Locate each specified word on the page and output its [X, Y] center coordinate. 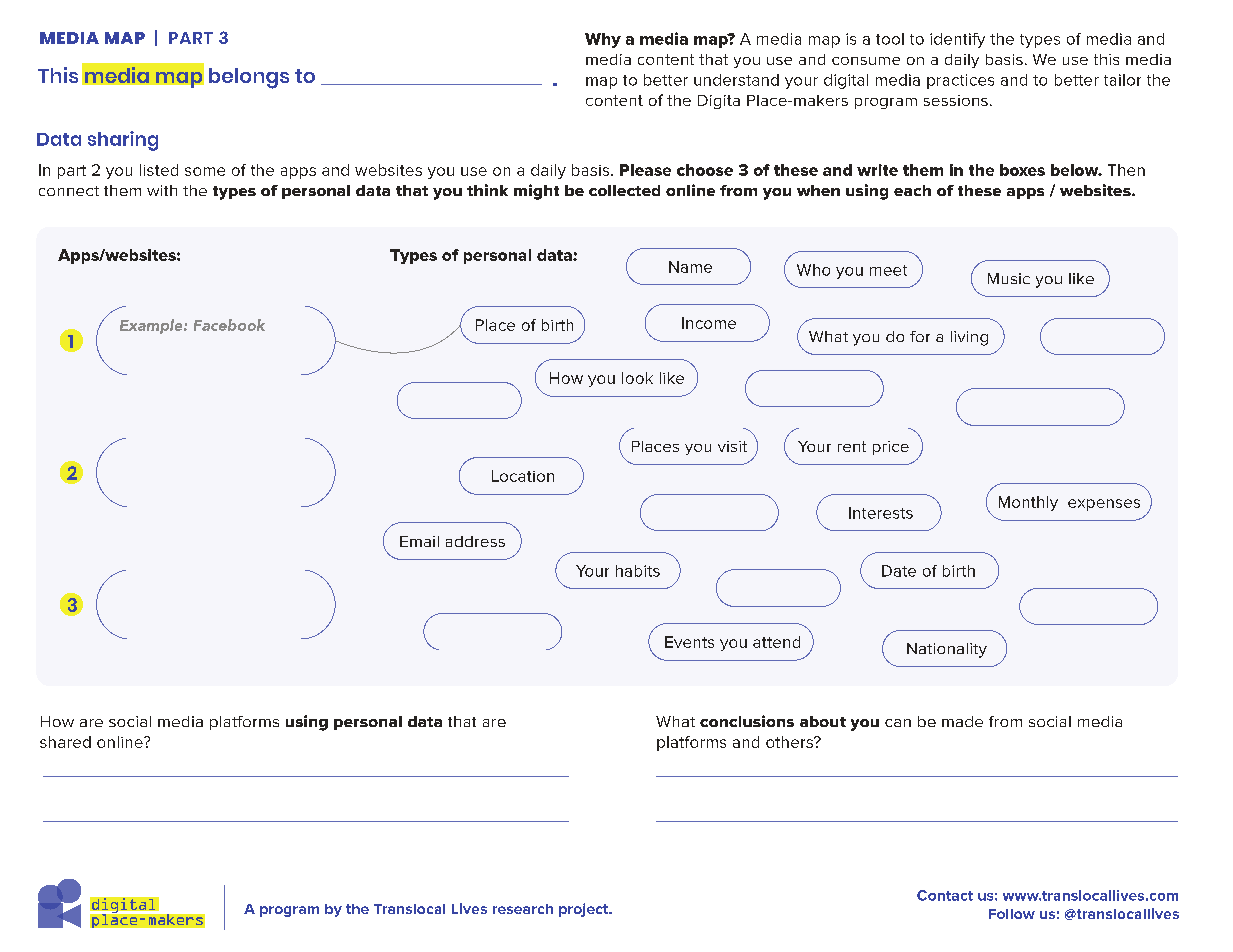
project [585, 910]
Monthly [1028, 503]
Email [419, 541]
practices [960, 81]
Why [603, 40]
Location [523, 476]
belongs [249, 78]
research [523, 909]
